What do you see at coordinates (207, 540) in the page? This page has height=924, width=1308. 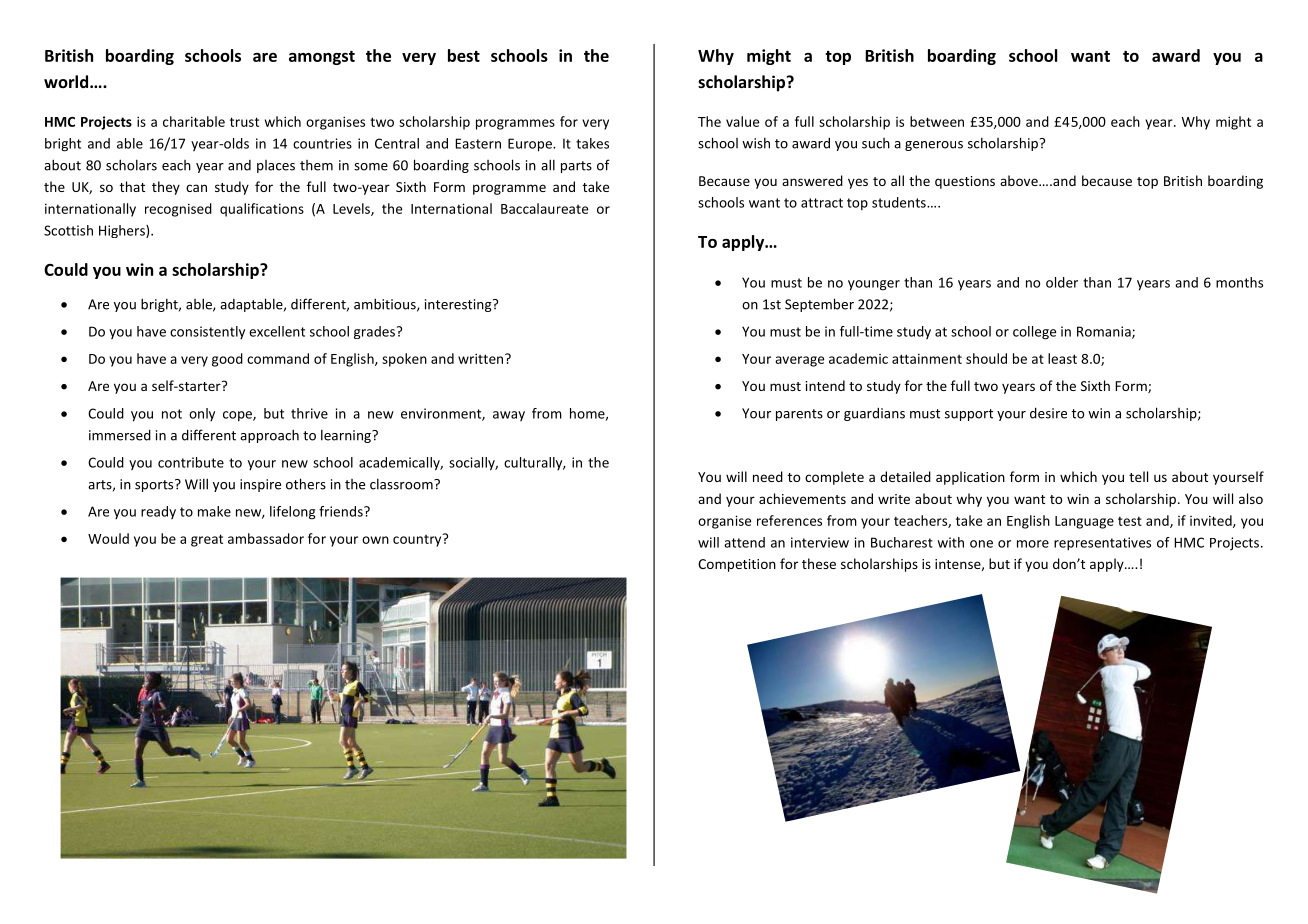 I see `great` at bounding box center [207, 540].
